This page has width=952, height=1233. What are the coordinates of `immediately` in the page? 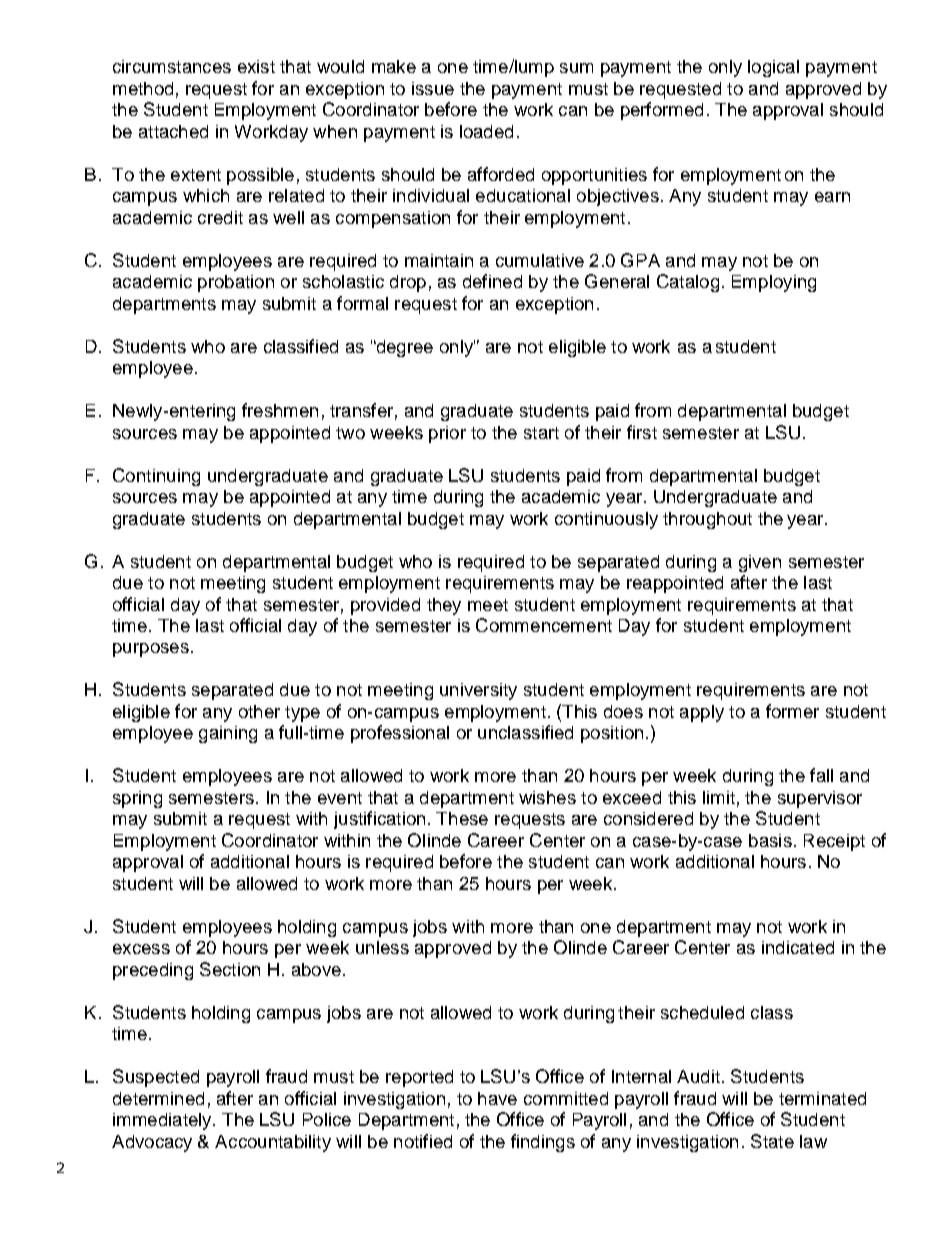 It's located at (163, 1121).
